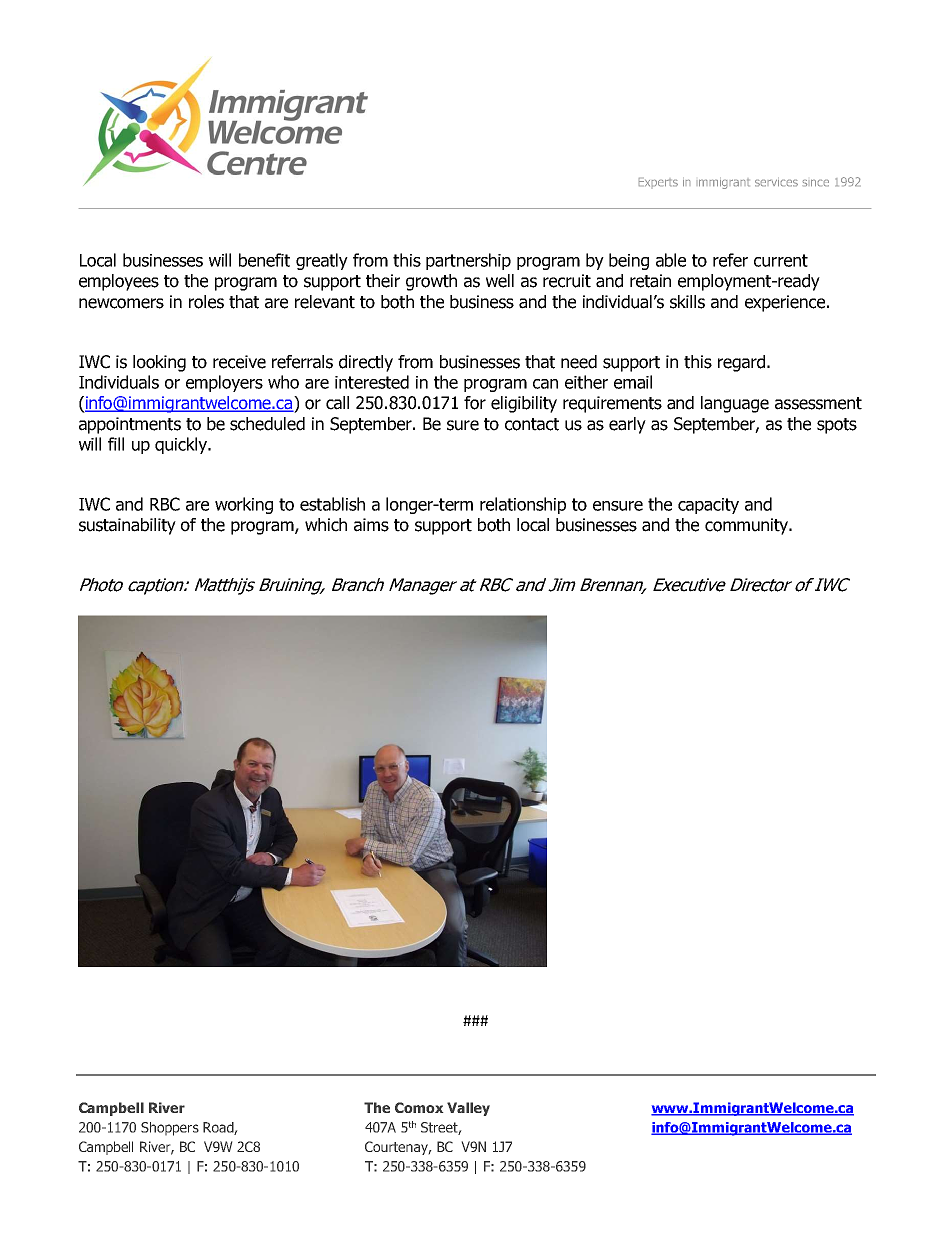 The image size is (952, 1233). I want to click on sustainability, so click(127, 526).
